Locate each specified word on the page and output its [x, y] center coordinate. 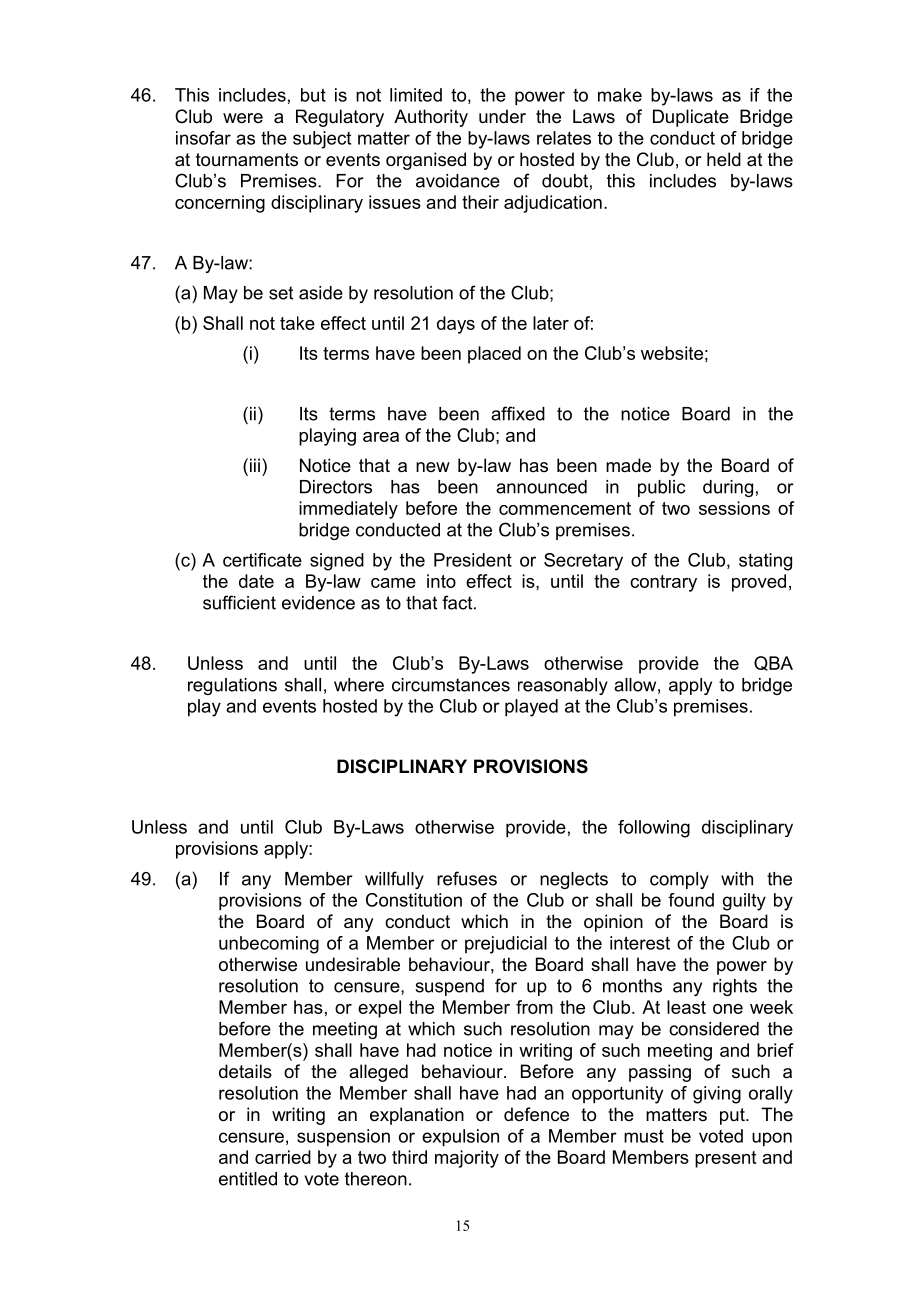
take [297, 323]
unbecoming [269, 945]
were [243, 118]
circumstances [451, 685]
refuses [467, 878]
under [502, 116]
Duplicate [691, 118]
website [672, 353]
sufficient [239, 602]
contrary [663, 583]
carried [283, 1157]
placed [494, 355]
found [691, 900]
